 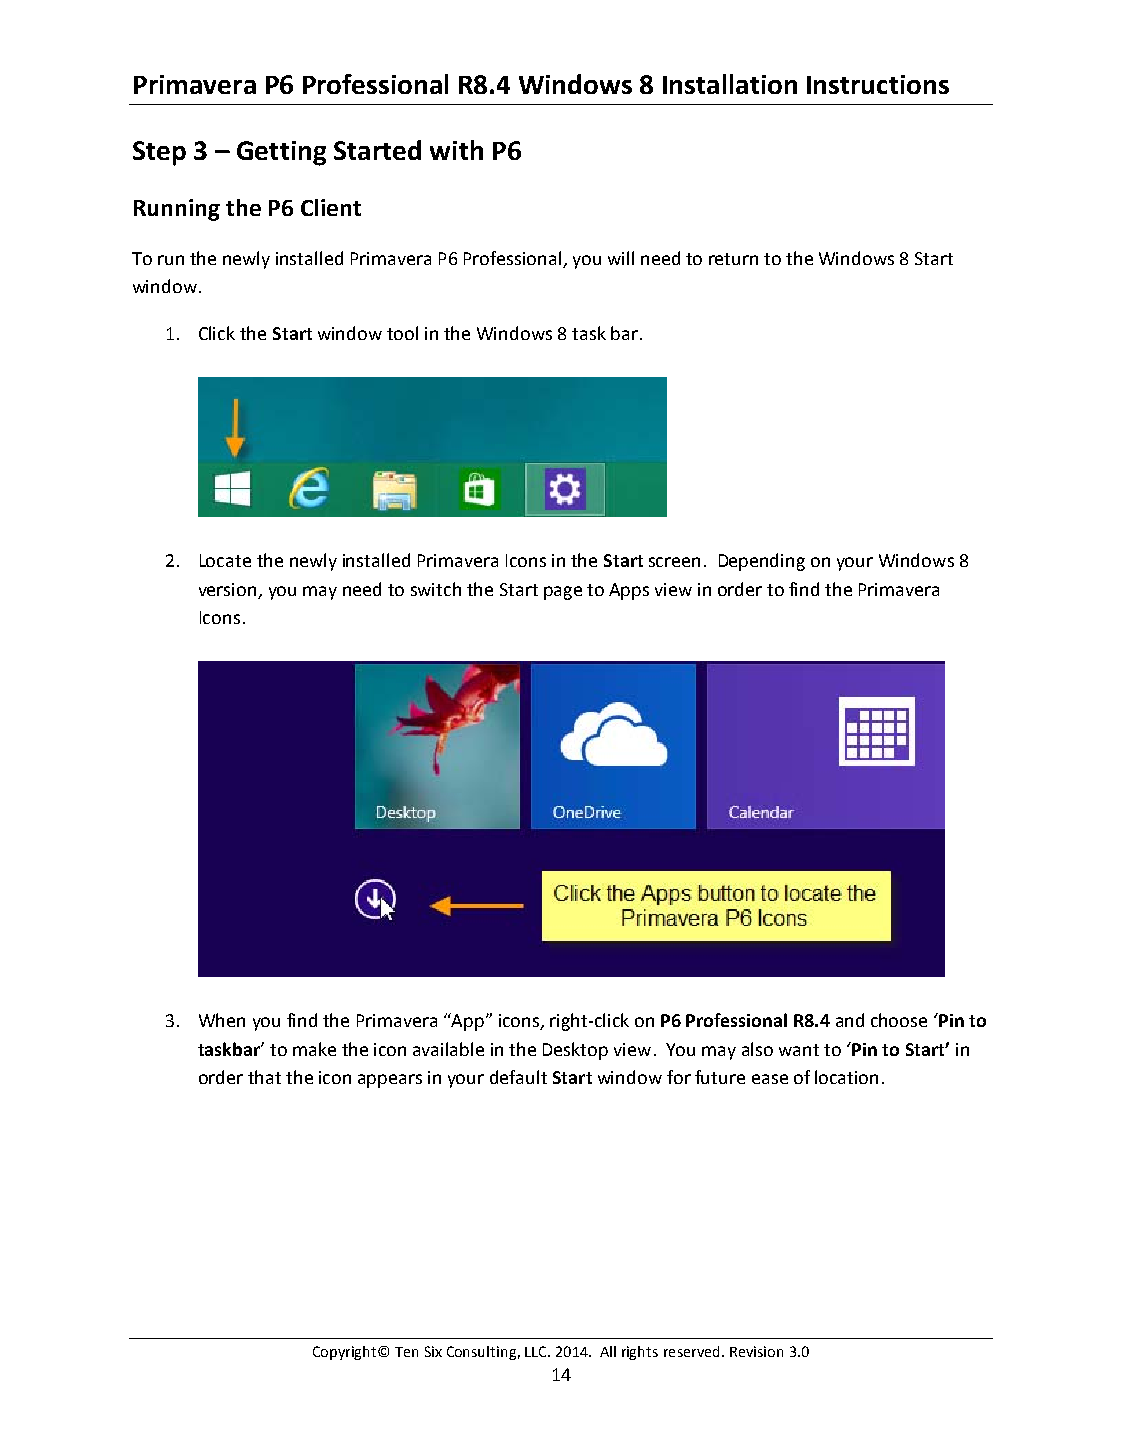 What do you see at coordinates (878, 84) in the screenshot?
I see `Instructions` at bounding box center [878, 84].
